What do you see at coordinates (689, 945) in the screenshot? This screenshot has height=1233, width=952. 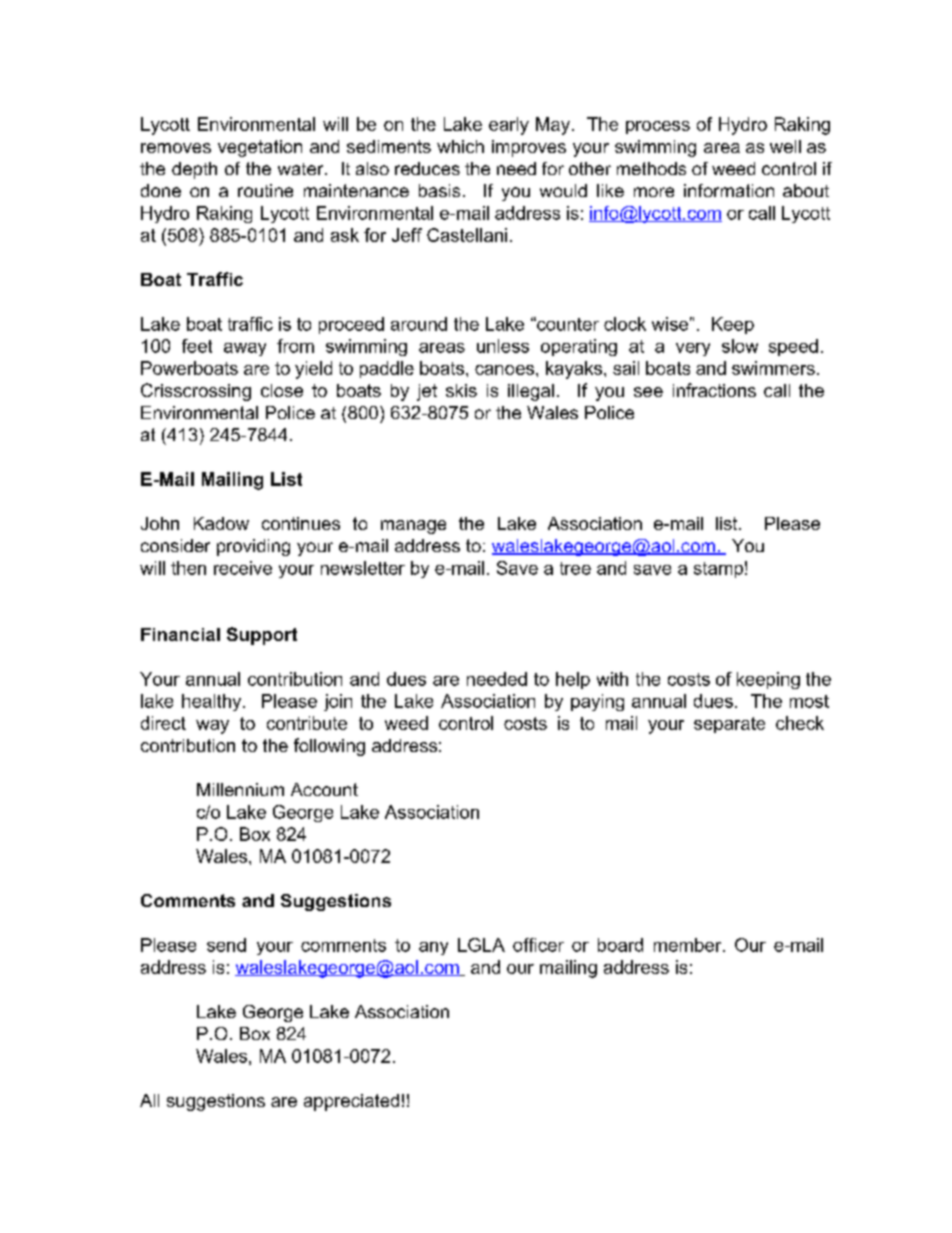 I see `member` at bounding box center [689, 945].
